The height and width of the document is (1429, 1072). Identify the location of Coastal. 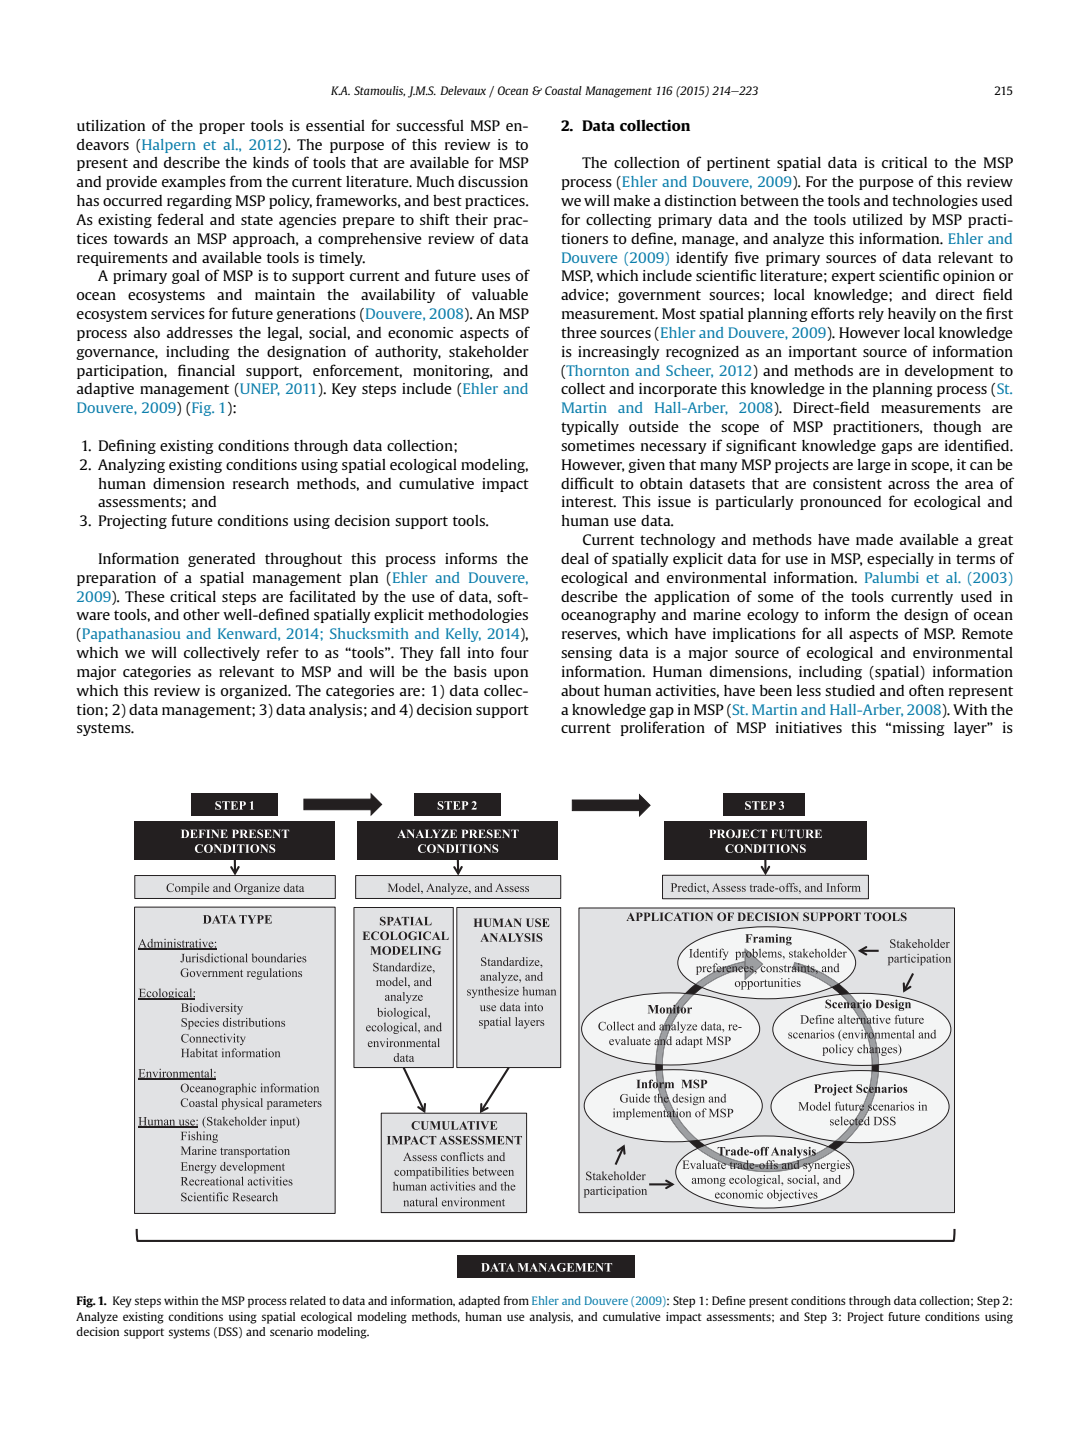
(563, 90).
